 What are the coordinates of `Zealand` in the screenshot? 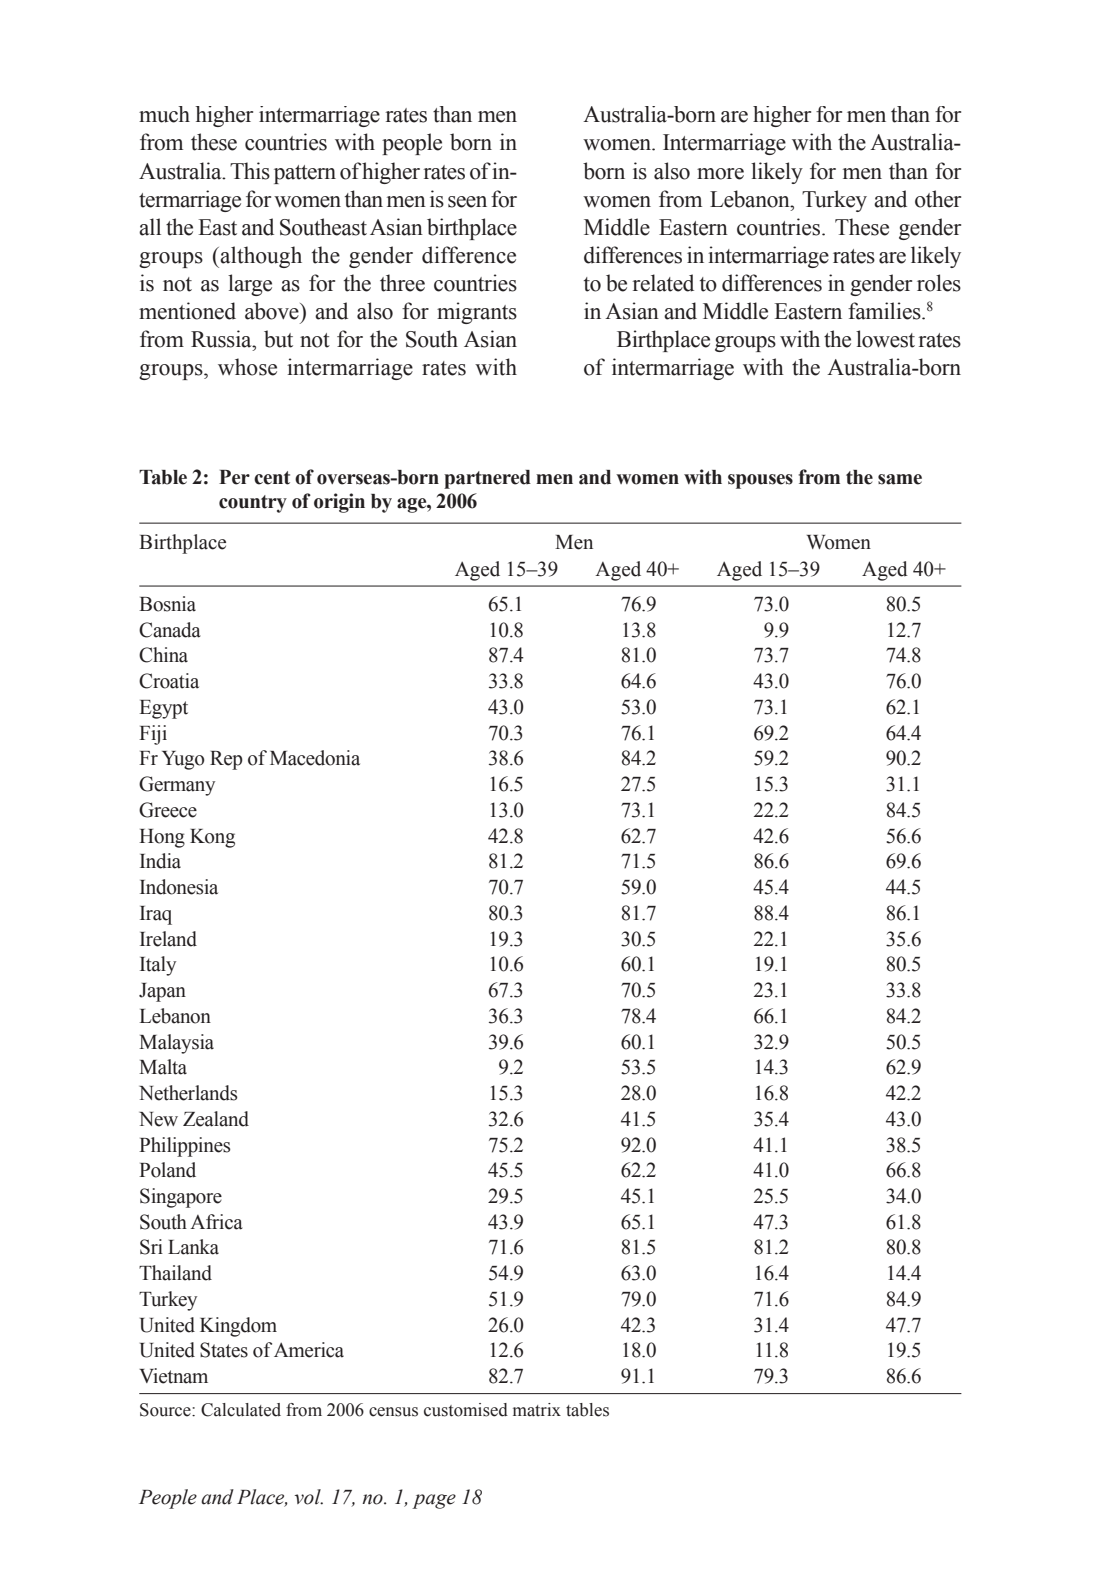 It's located at (216, 1119).
